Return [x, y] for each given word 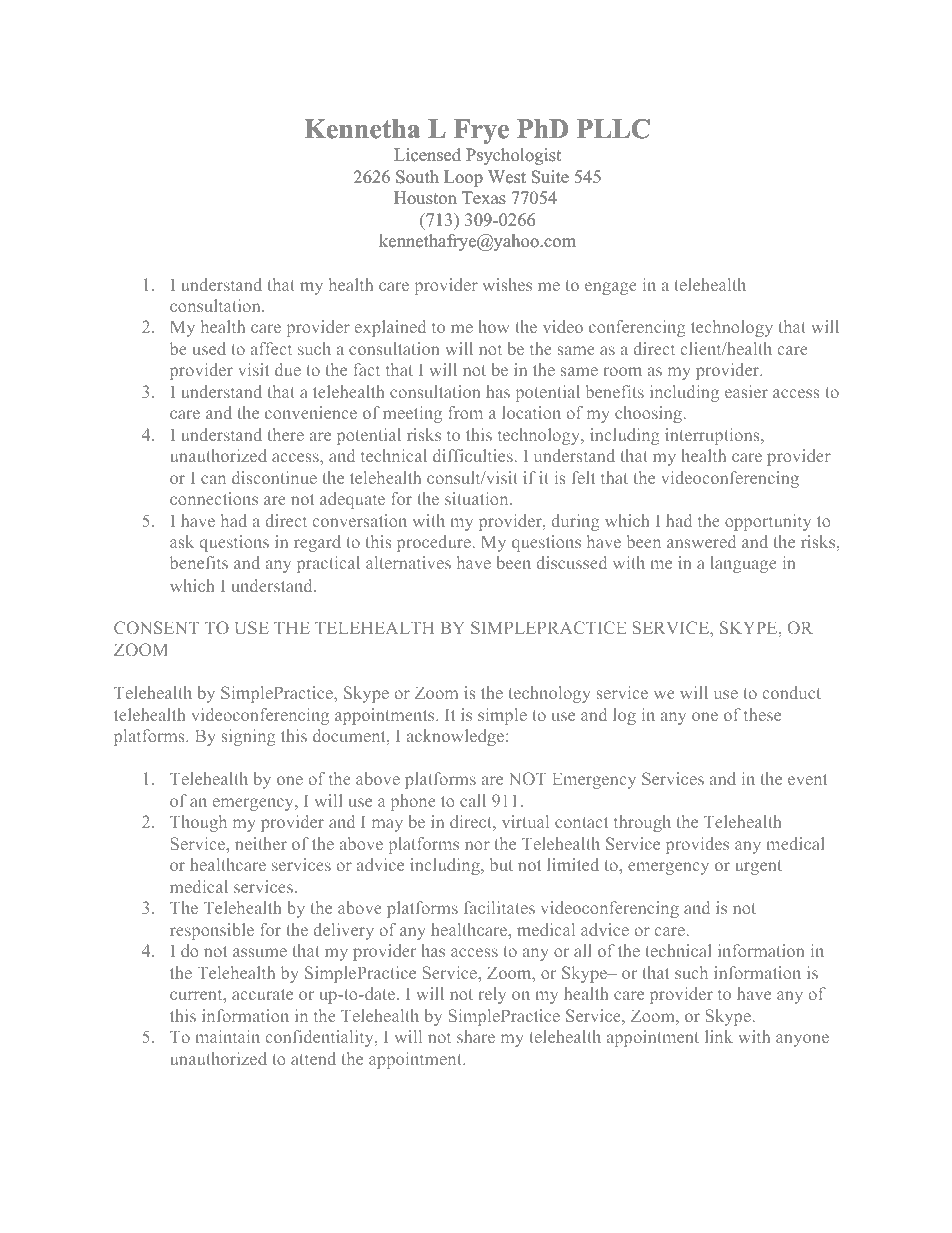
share [476, 1036]
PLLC [613, 129]
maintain [227, 1036]
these [762, 714]
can [213, 479]
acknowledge [455, 737]
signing [249, 737]
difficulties [474, 455]
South [417, 177]
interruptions [713, 436]
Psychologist [513, 156]
